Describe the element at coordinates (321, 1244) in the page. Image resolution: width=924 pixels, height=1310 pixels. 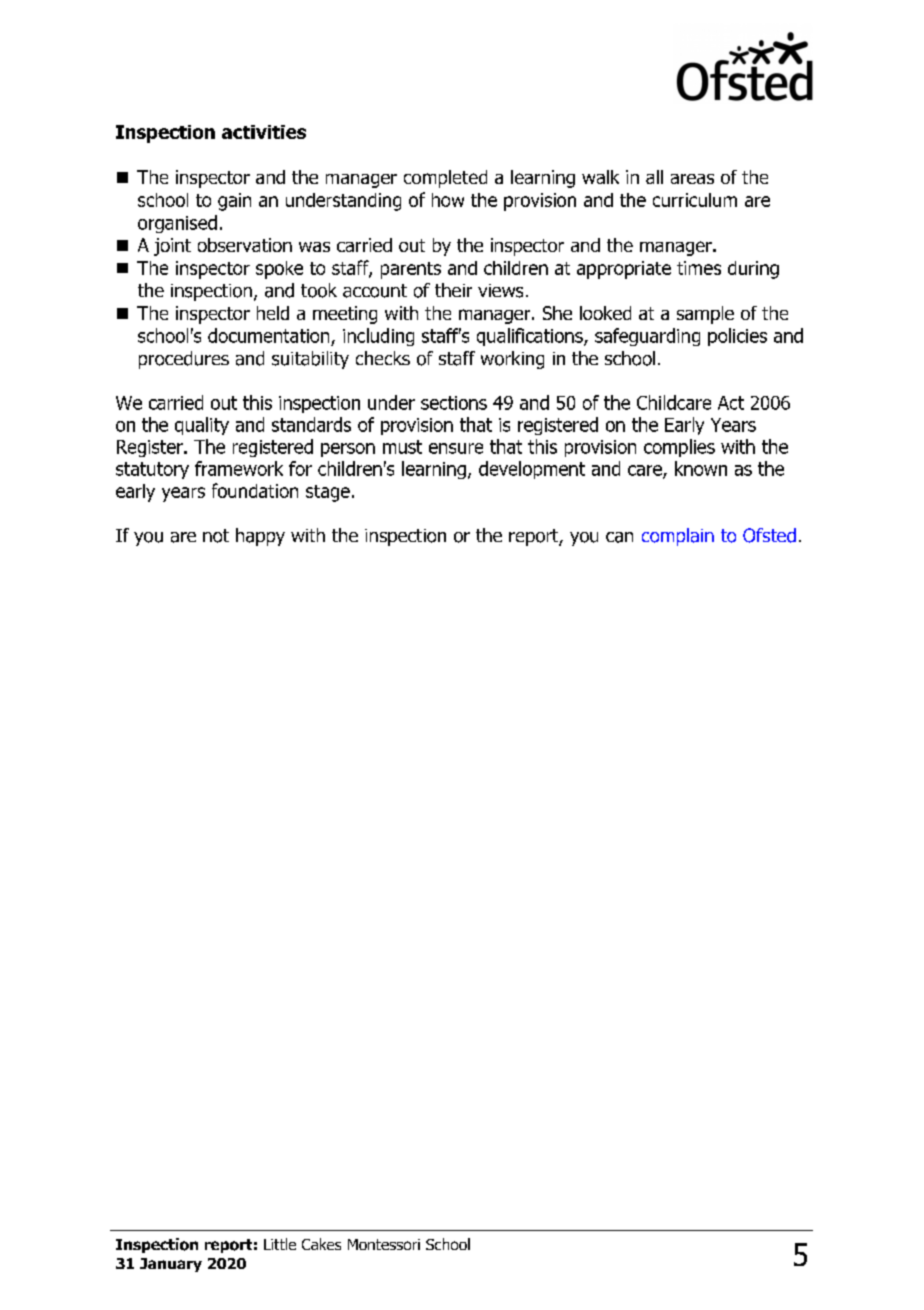
I see `Cakes` at that location.
